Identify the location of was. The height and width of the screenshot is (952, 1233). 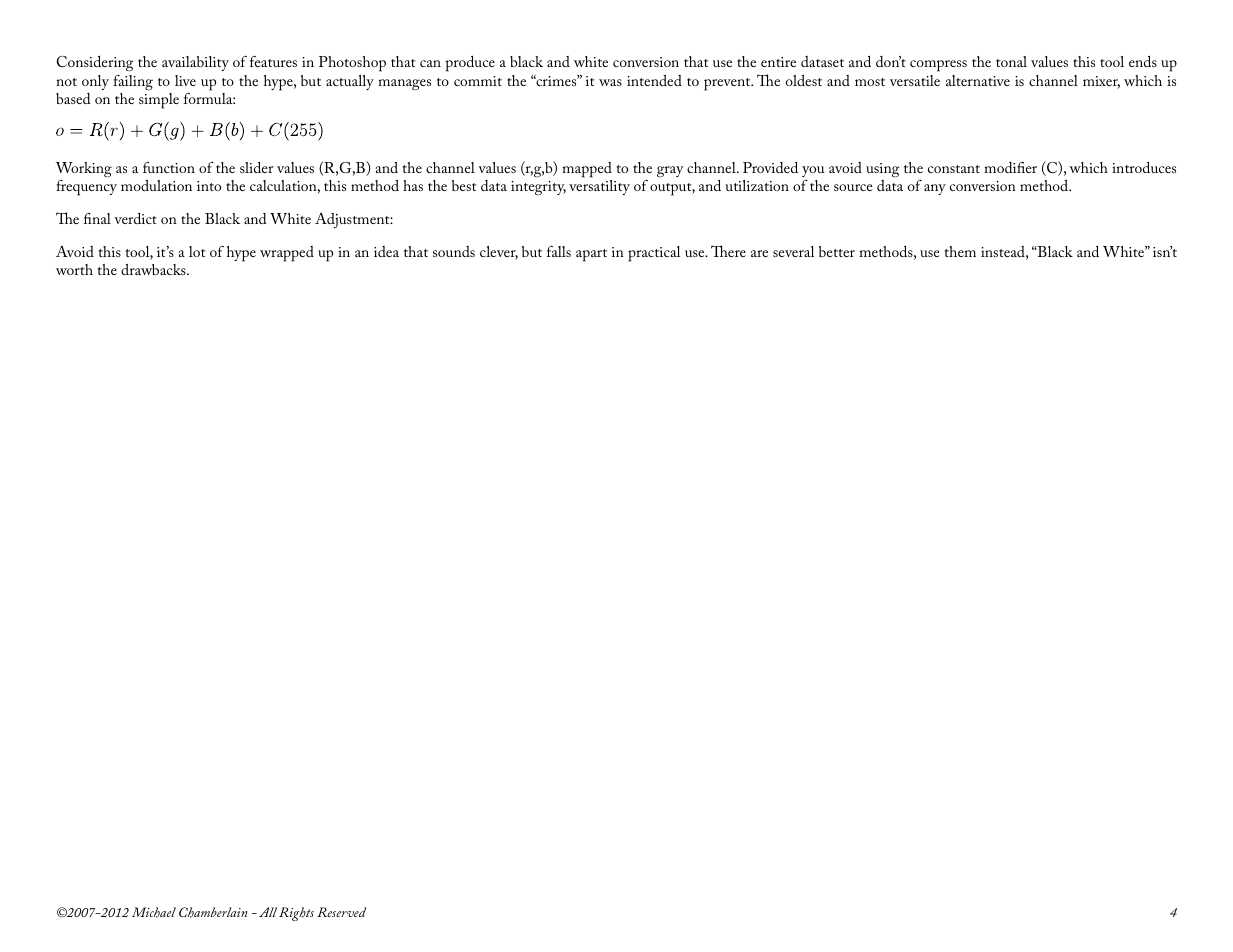
(610, 82).
